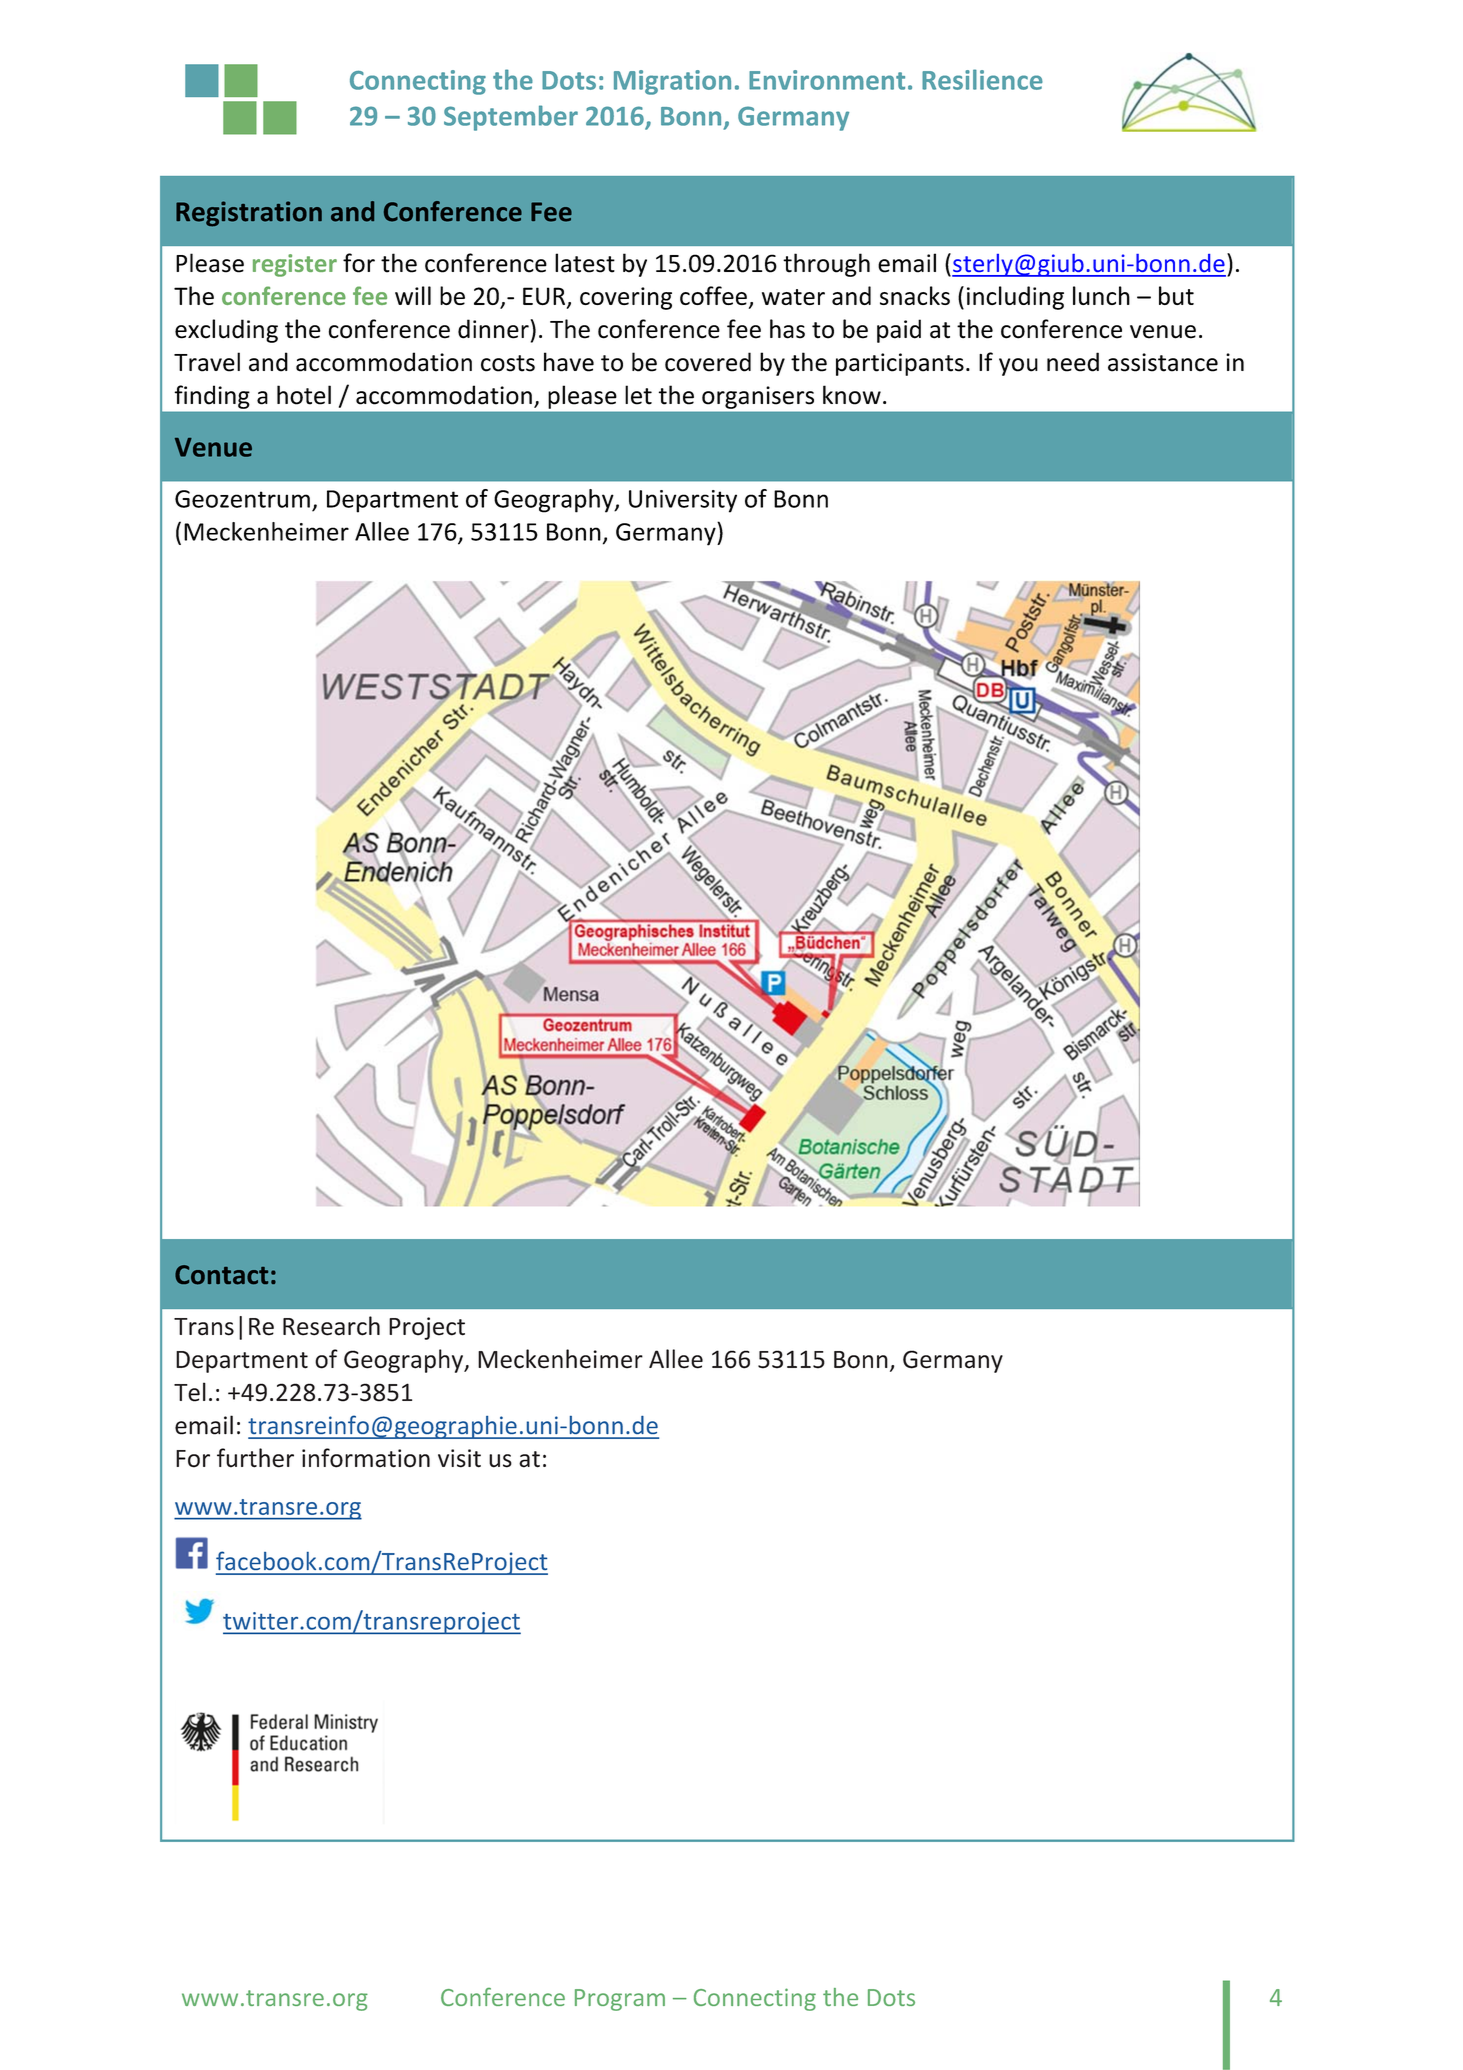  Describe the element at coordinates (249, 214) in the image. I see `Registration` at that location.
